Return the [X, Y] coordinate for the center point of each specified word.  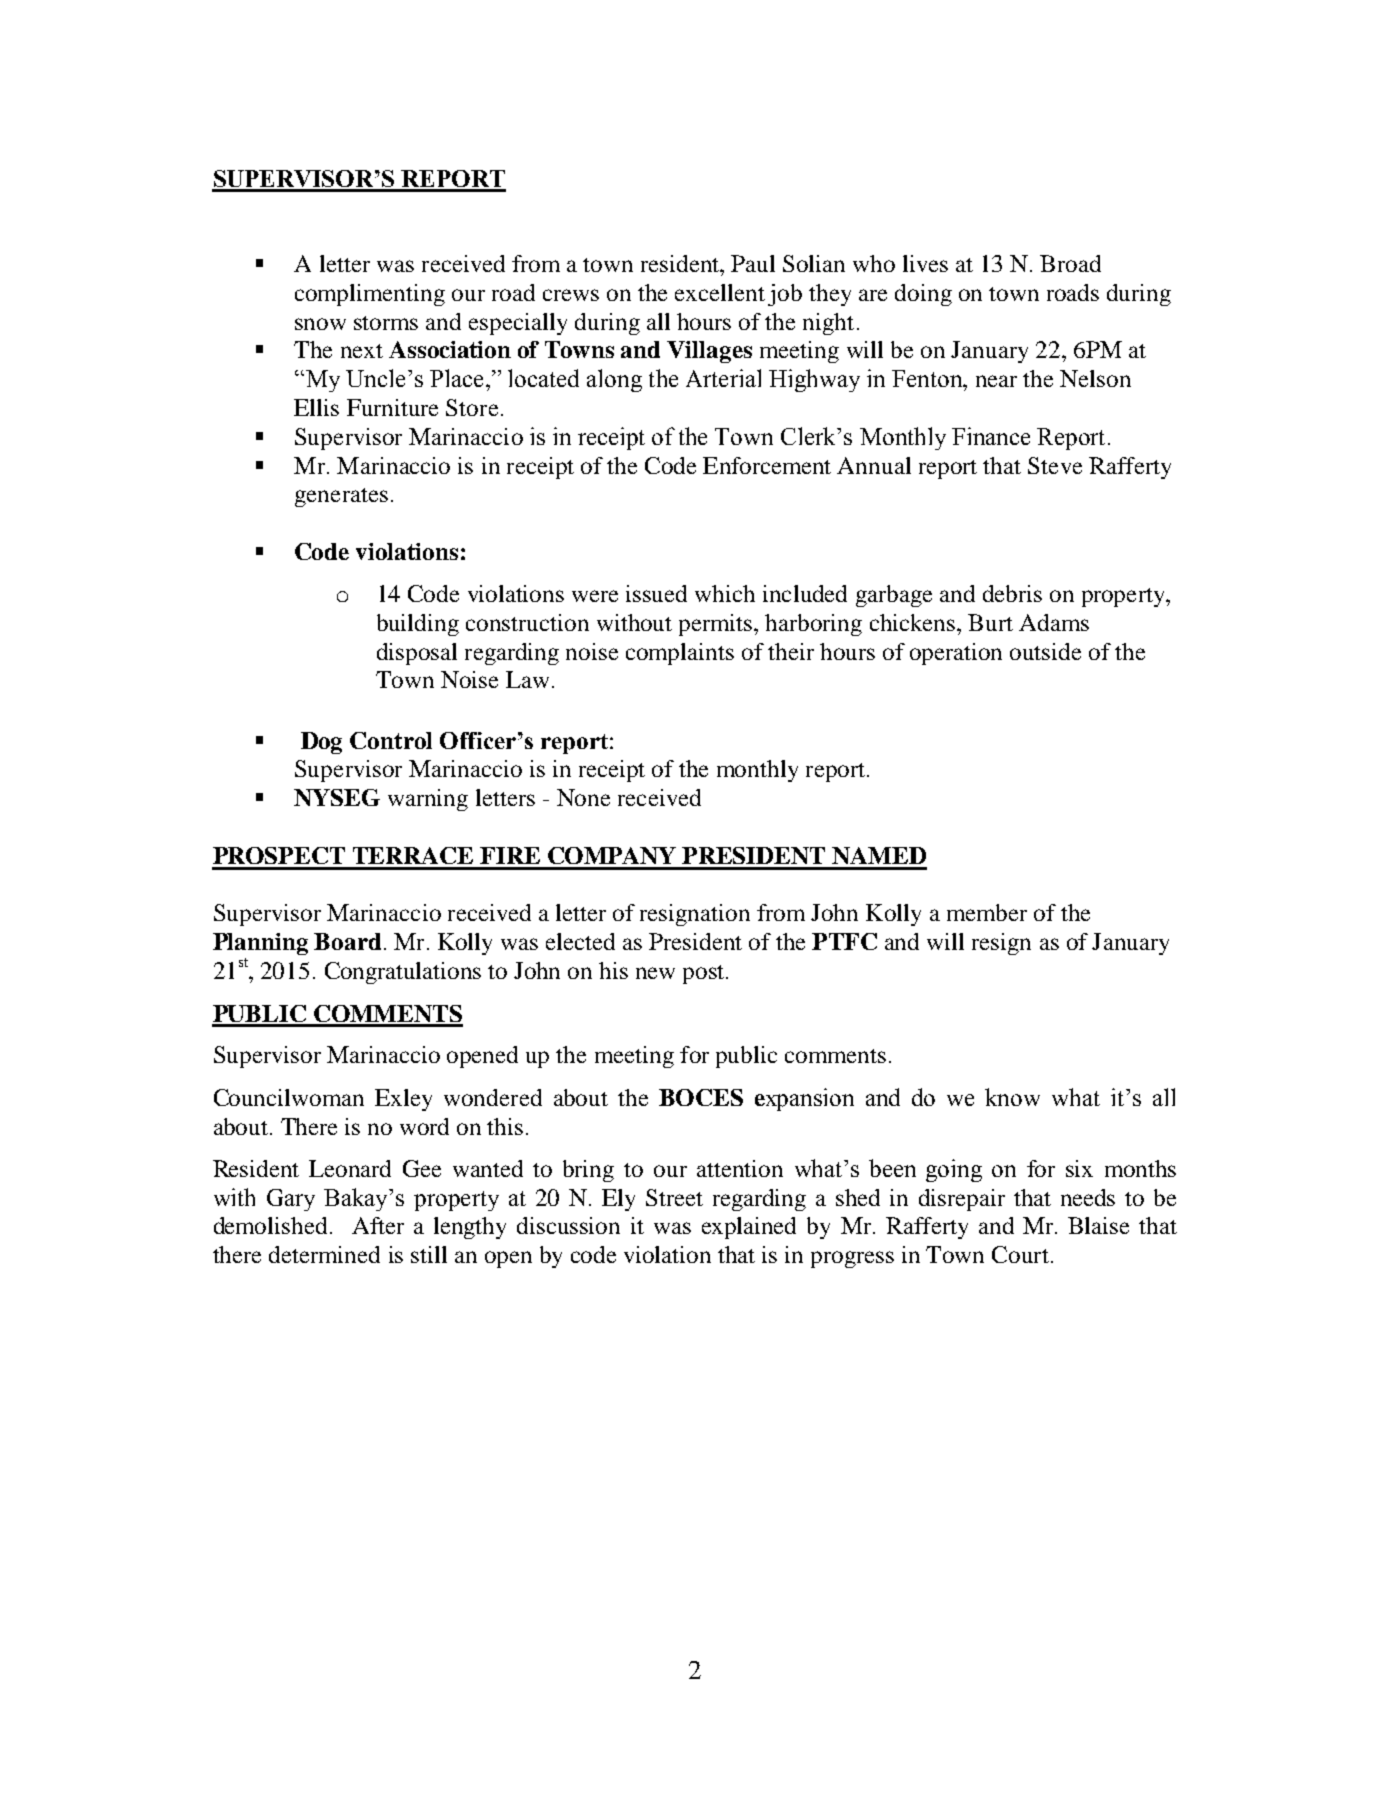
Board [347, 941]
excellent [720, 292]
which [725, 593]
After [378, 1225]
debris [1012, 593]
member [987, 912]
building [418, 625]
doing [923, 295]
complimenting [370, 295]
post [705, 974]
